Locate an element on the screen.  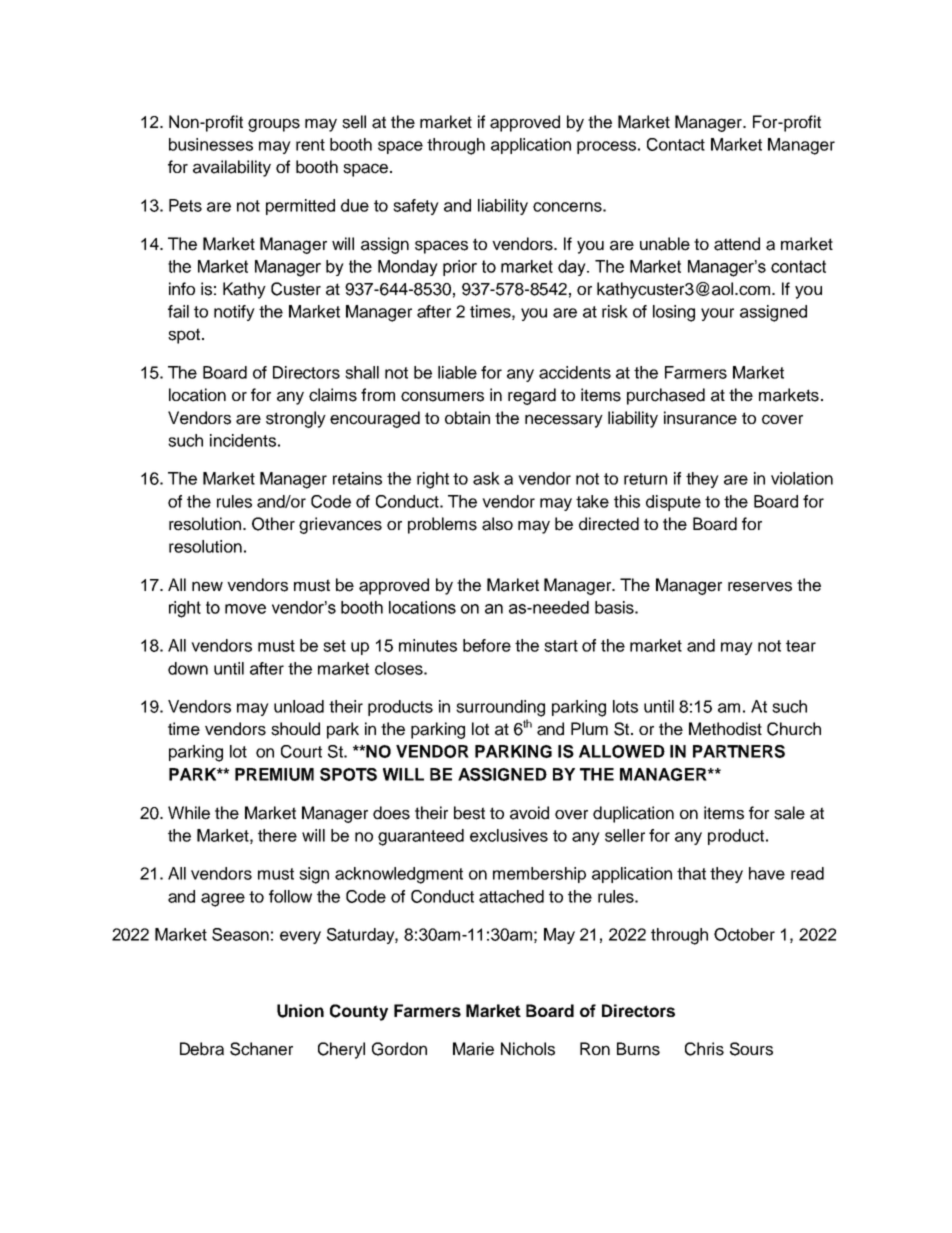
before is located at coordinates (487, 645).
